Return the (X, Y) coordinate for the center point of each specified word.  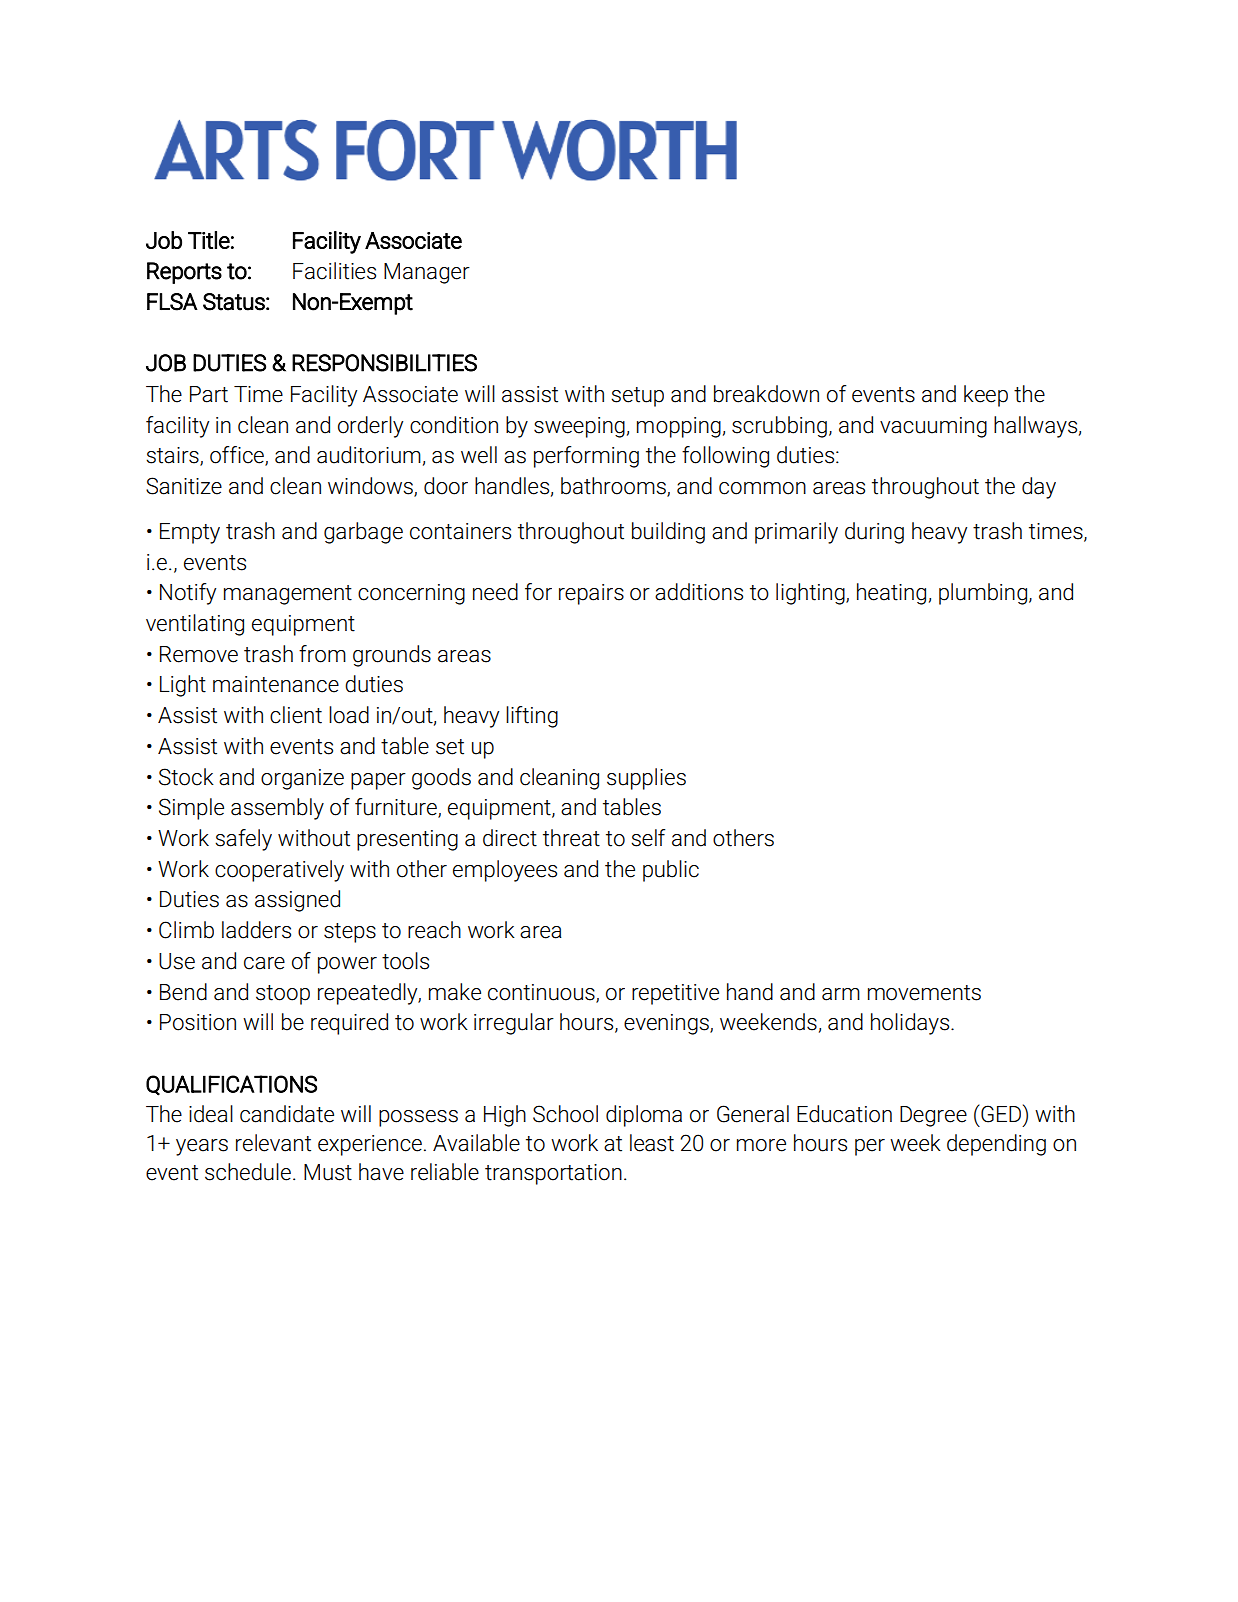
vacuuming (933, 427)
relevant (273, 1143)
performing (586, 457)
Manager (427, 273)
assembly (277, 809)
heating (891, 594)
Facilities (334, 271)
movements (924, 993)
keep (986, 396)
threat (571, 838)
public (671, 871)
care (264, 963)
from (322, 654)
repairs (591, 594)
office (238, 456)
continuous (542, 993)
